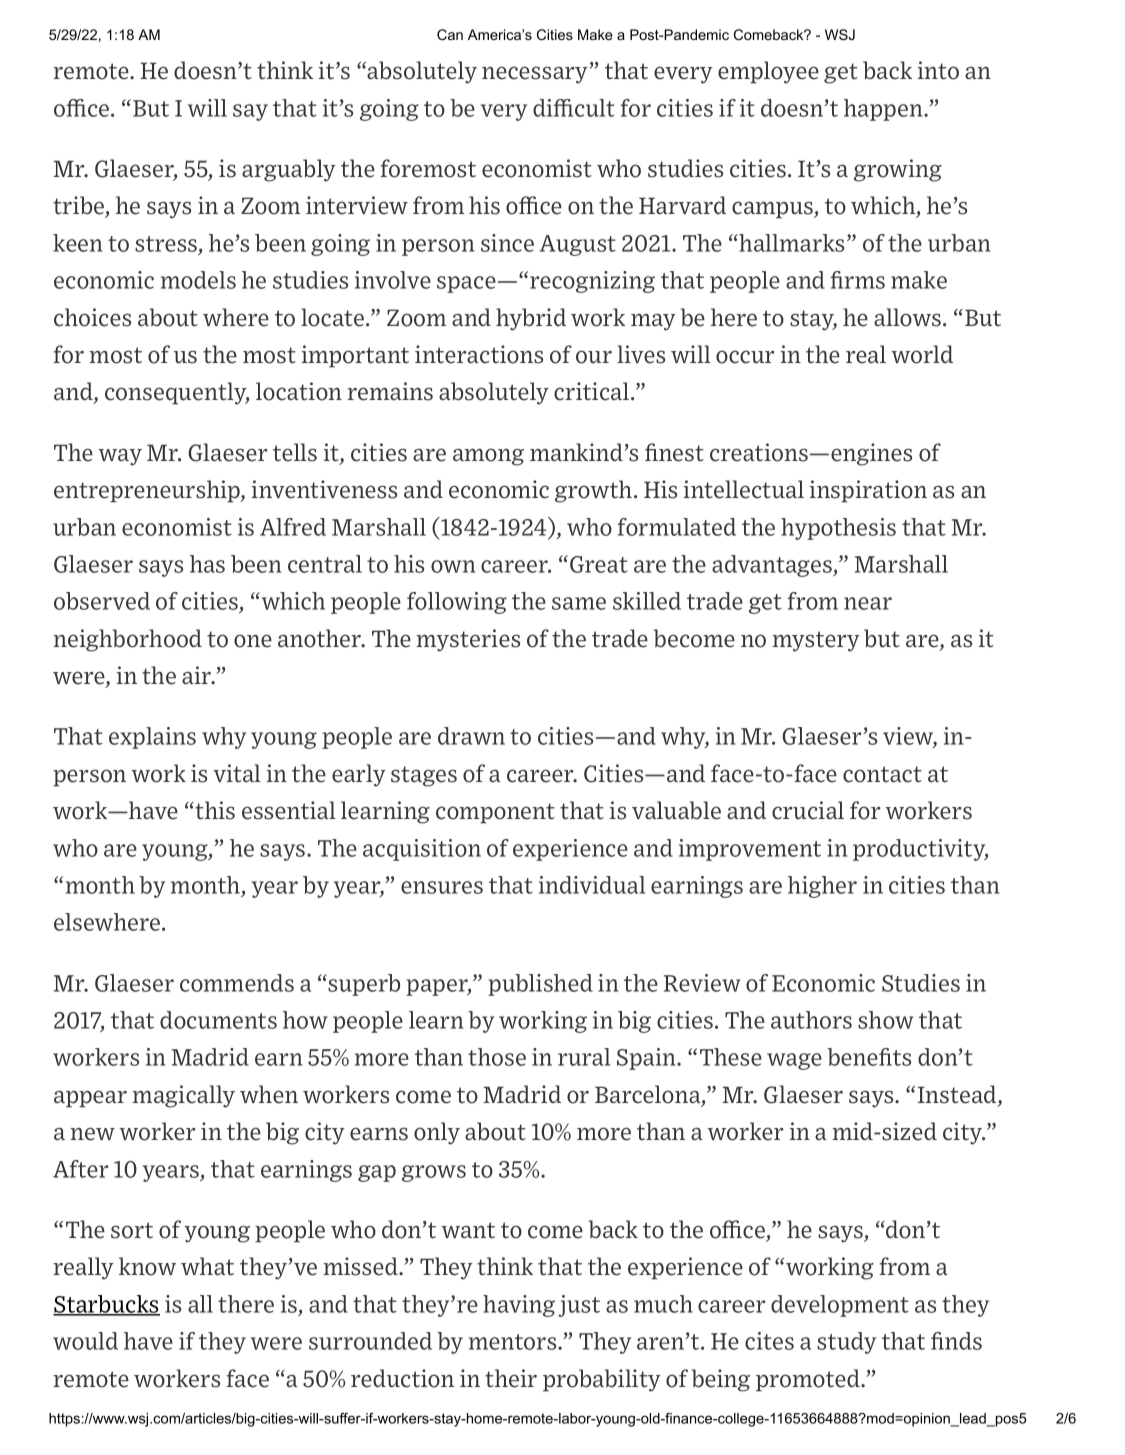  Describe the element at coordinates (106, 1305) in the screenshot. I see `Starbucks` at that location.
